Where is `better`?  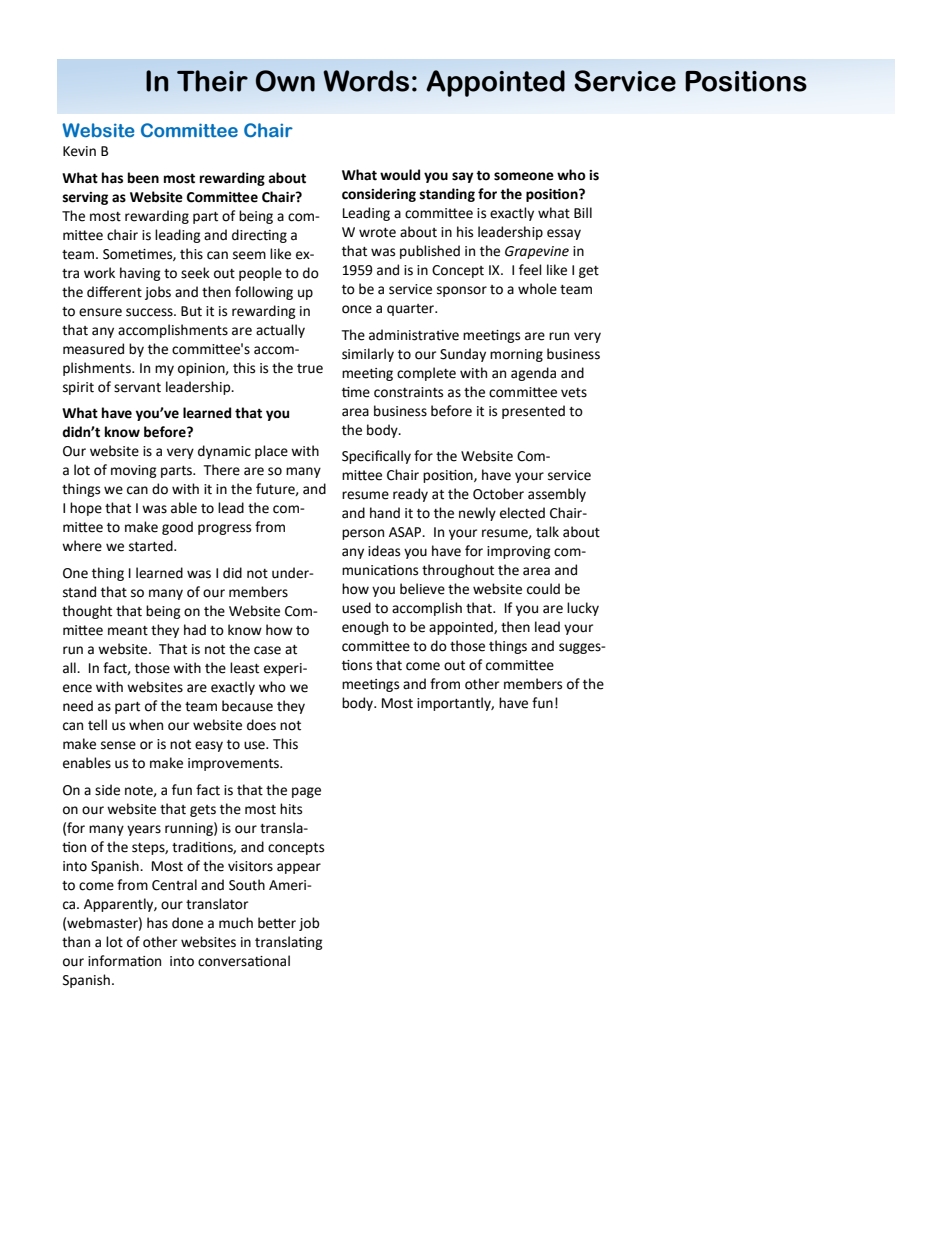 better is located at coordinates (277, 923).
